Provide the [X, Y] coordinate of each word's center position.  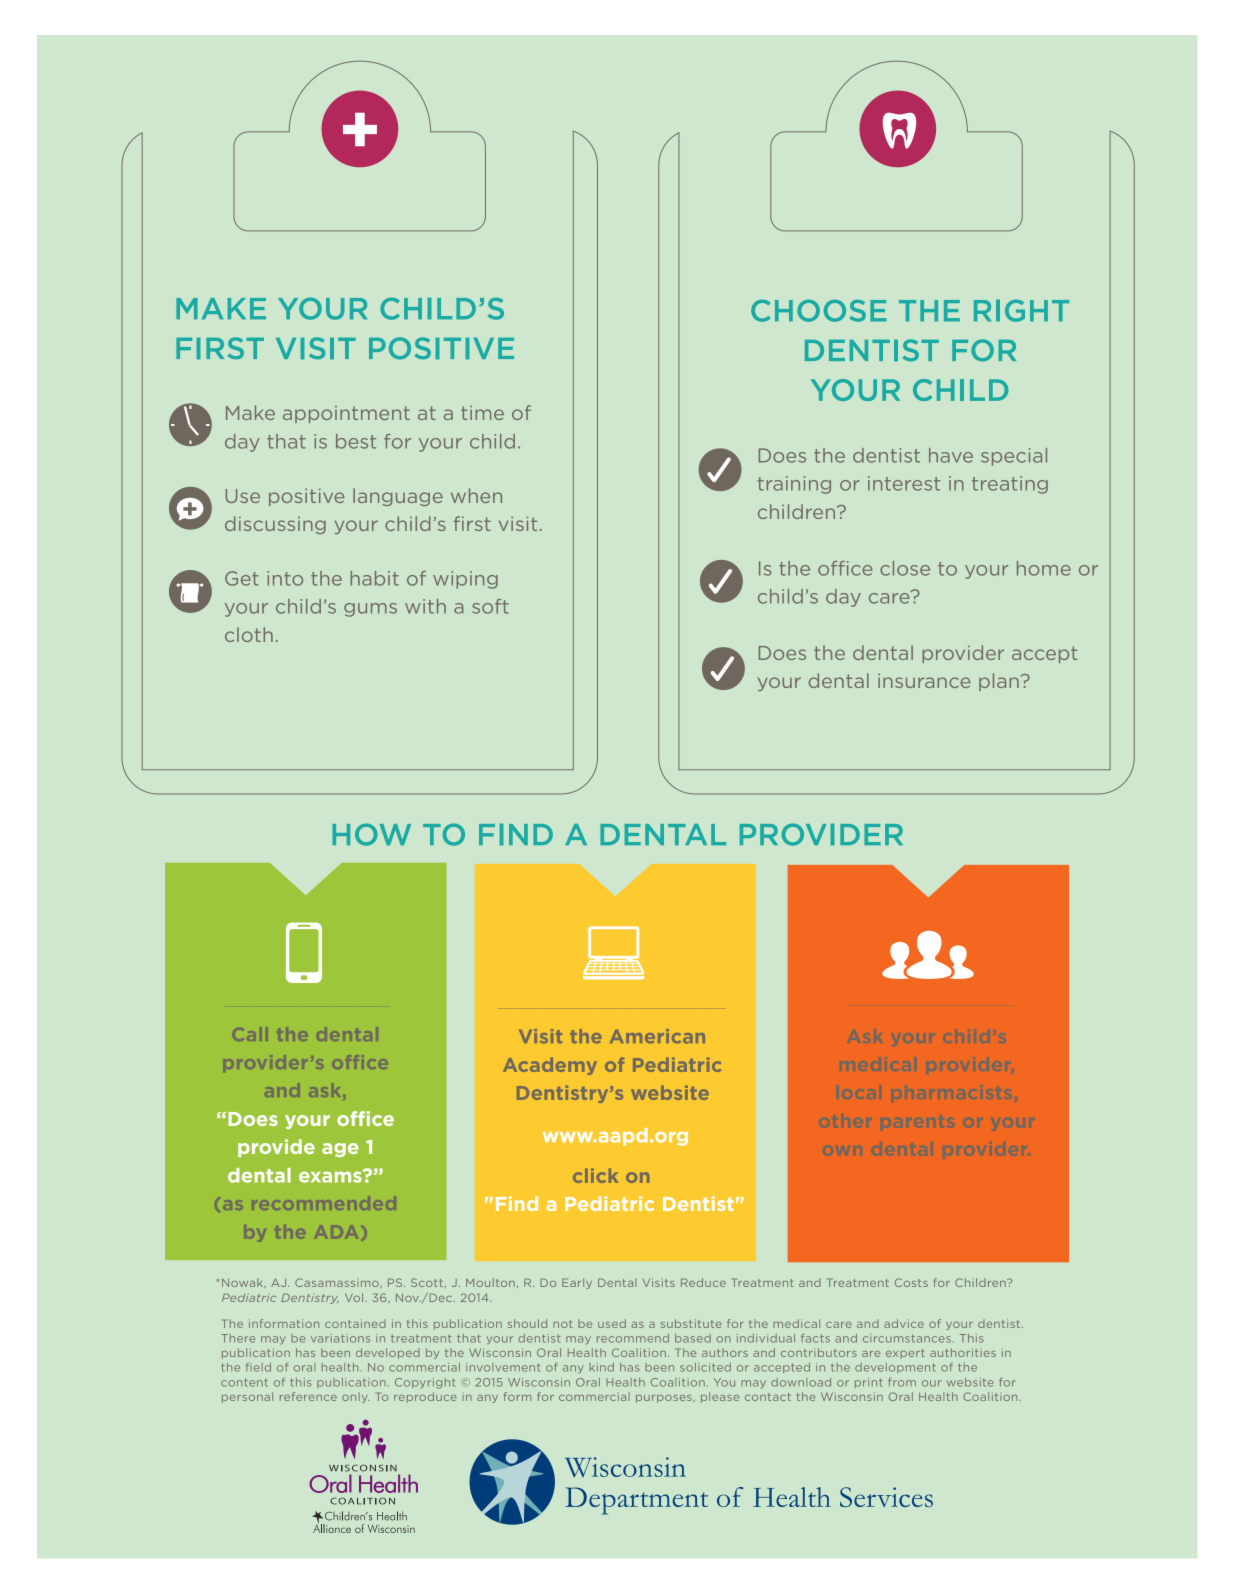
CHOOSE [819, 311]
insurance [924, 681]
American [657, 1036]
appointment [346, 414]
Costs [911, 1282]
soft [490, 606]
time [482, 413]
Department [636, 1501]
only [355, 1397]
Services [886, 1497]
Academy [550, 1066]
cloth [249, 634]
